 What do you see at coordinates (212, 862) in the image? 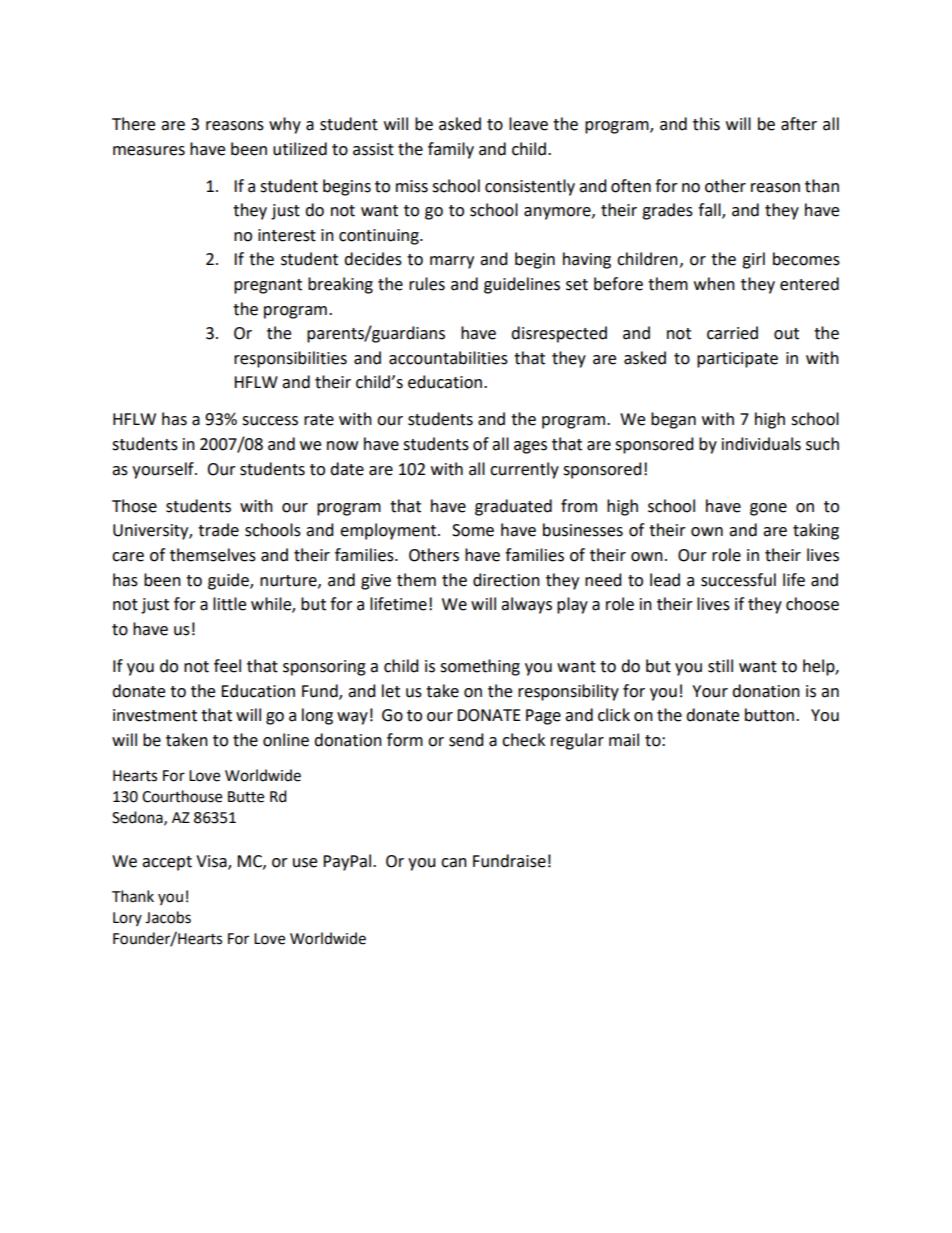
I see `Visa` at bounding box center [212, 862].
